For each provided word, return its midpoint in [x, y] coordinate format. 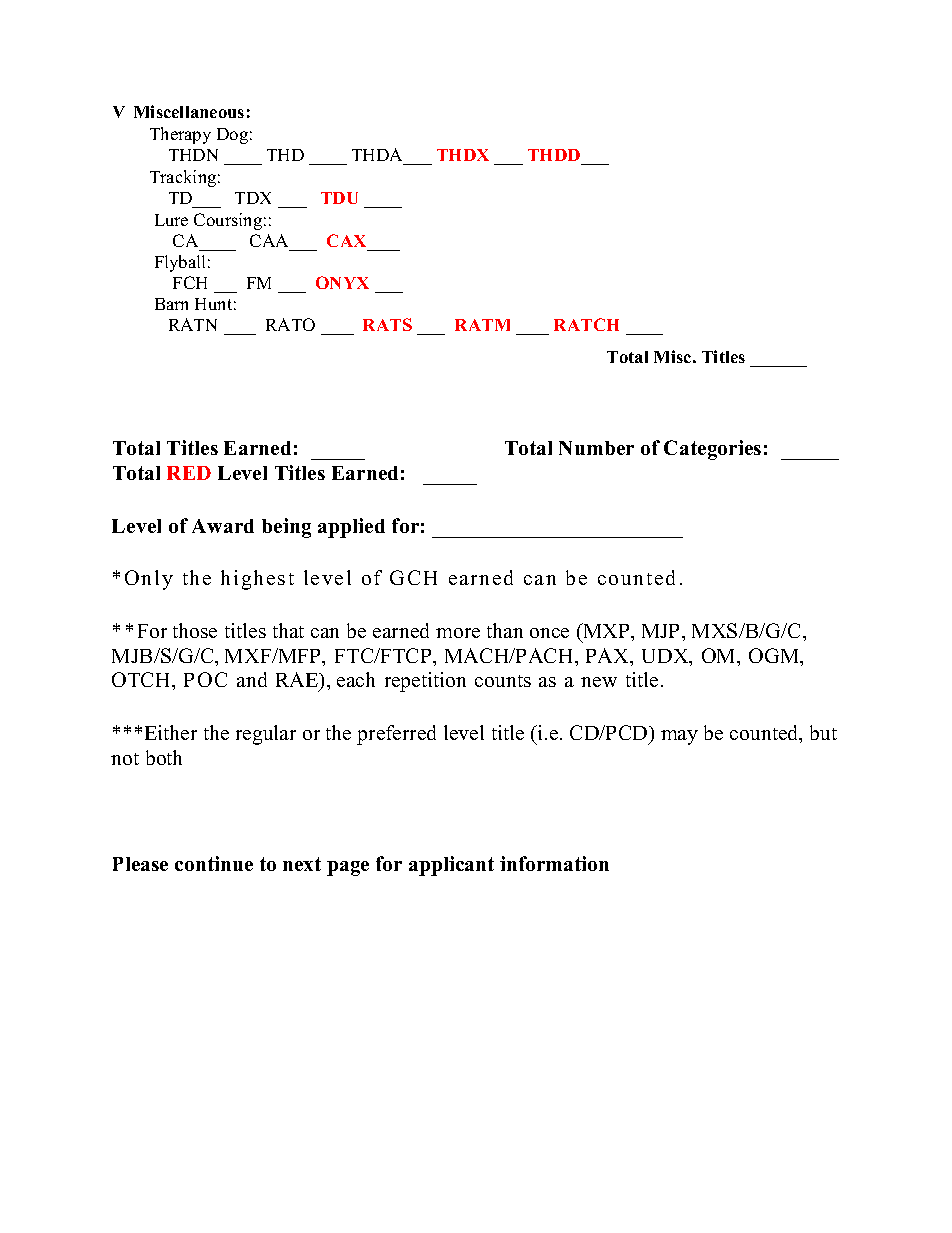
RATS [387, 324]
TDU [339, 198]
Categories [712, 450]
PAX [609, 657]
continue [214, 863]
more [458, 633]
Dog [232, 136]
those [195, 630]
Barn [171, 304]
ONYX [342, 282]
